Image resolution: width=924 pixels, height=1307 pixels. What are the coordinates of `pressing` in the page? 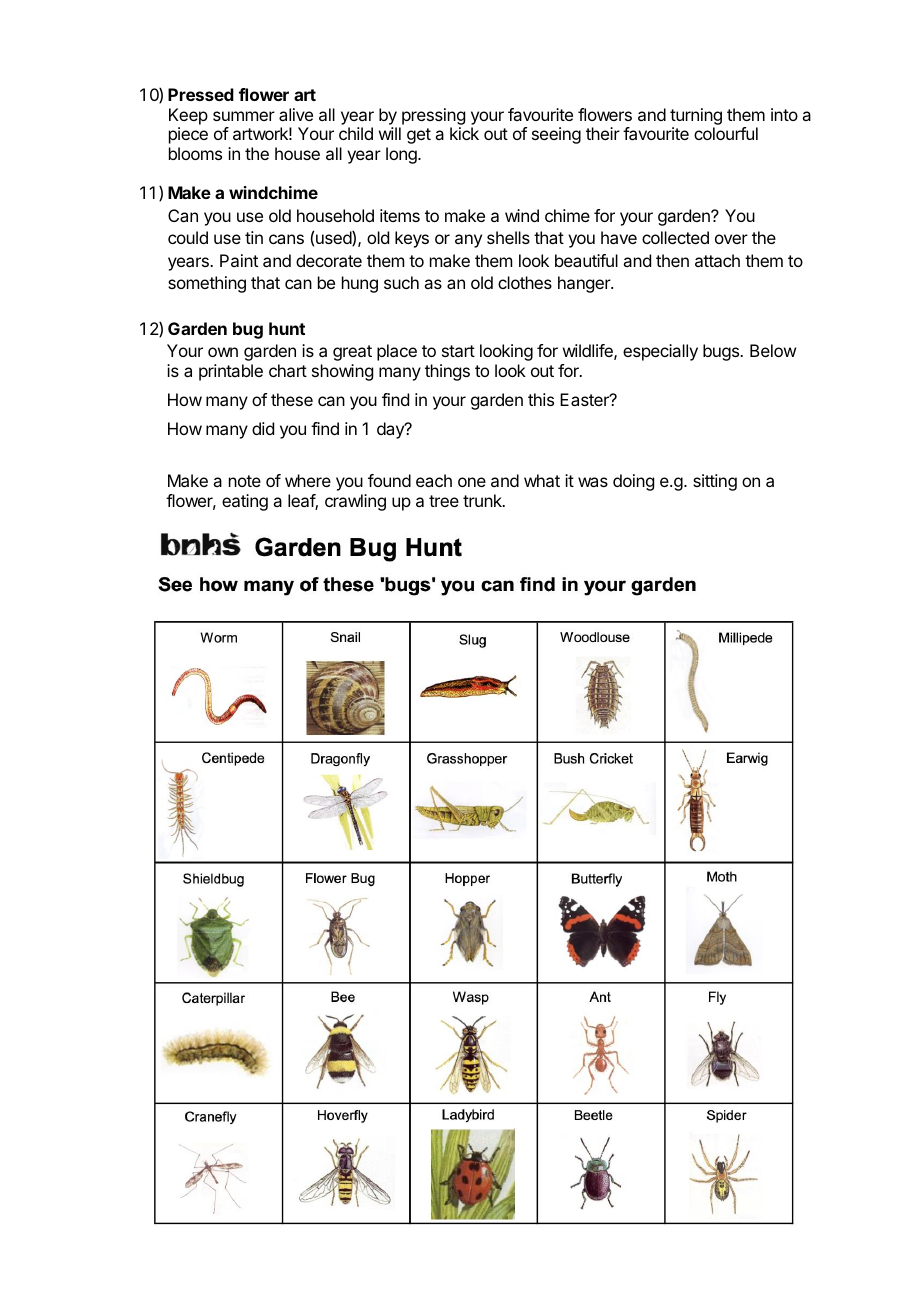 It's located at (433, 116).
